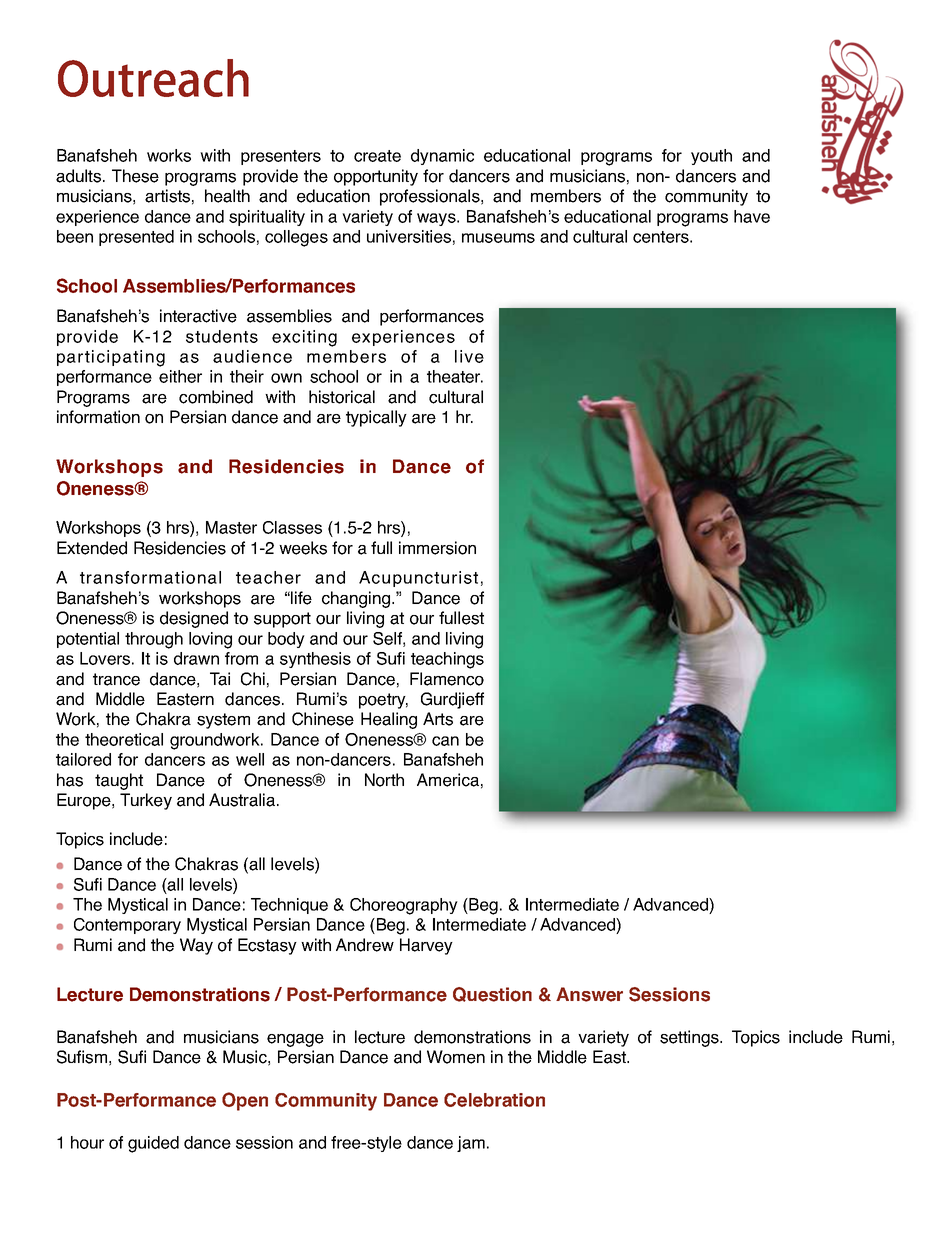  I want to click on North, so click(384, 780).
